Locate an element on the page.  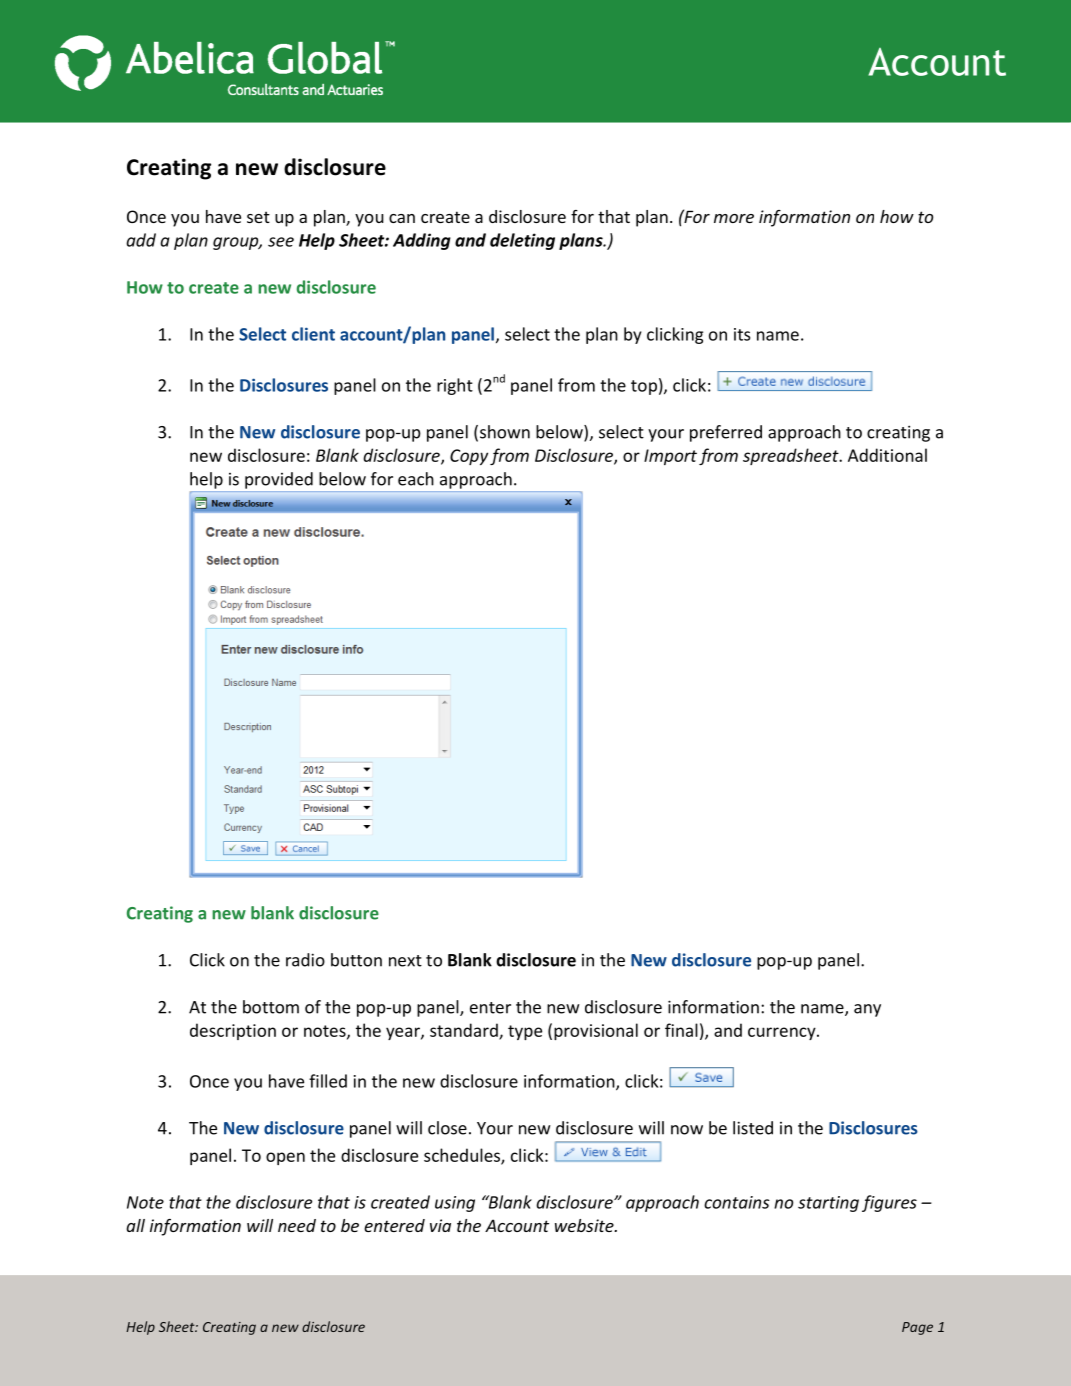
final is located at coordinates (681, 1030).
